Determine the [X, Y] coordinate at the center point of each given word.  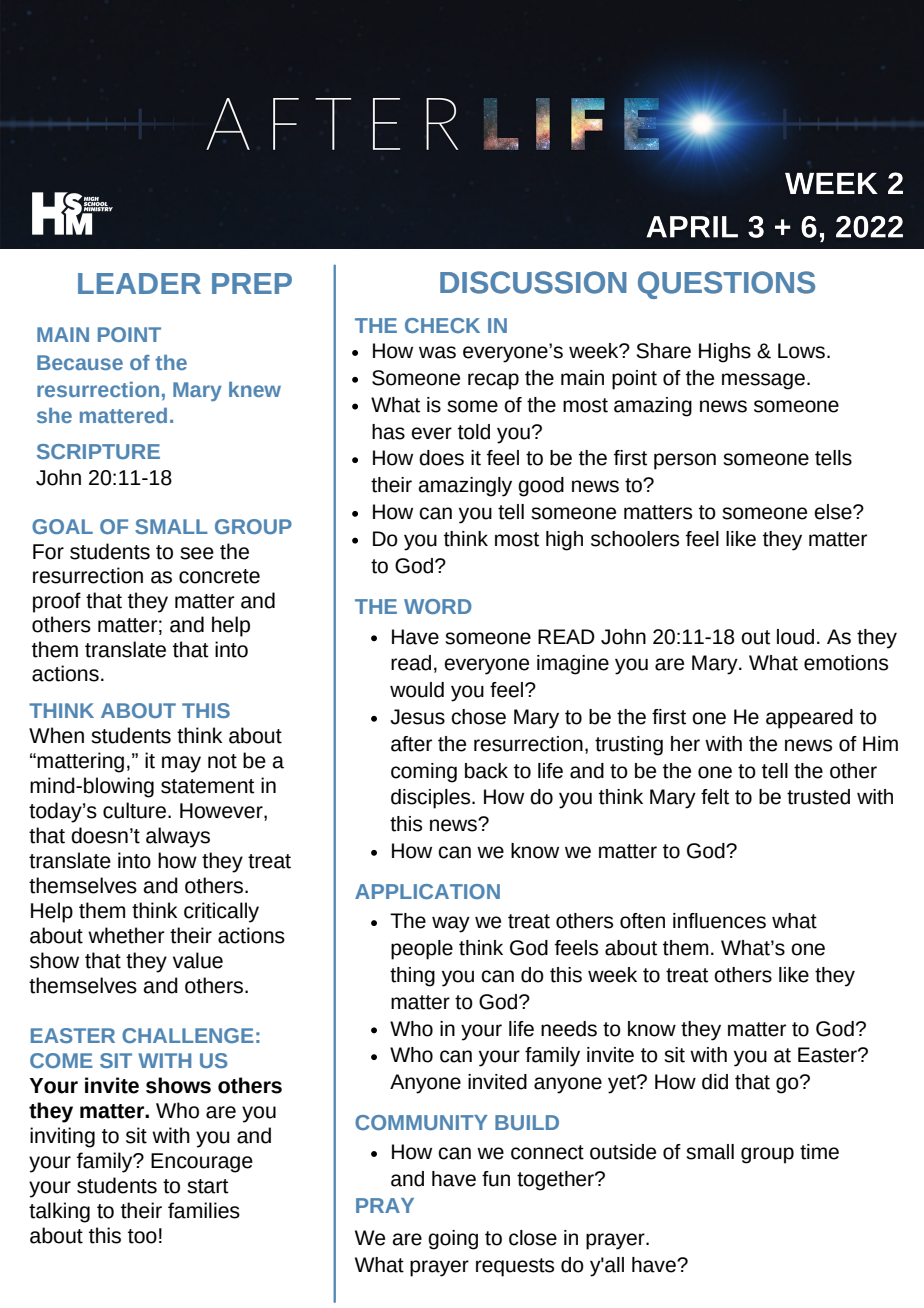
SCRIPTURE [98, 451]
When [56, 735]
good [541, 487]
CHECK [442, 325]
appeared [809, 719]
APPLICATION [427, 891]
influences [719, 921]
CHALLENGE [188, 1035]
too [142, 1236]
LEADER [139, 283]
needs [569, 1029]
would [417, 690]
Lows [801, 351]
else [834, 512]
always [178, 837]
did [715, 1082]
